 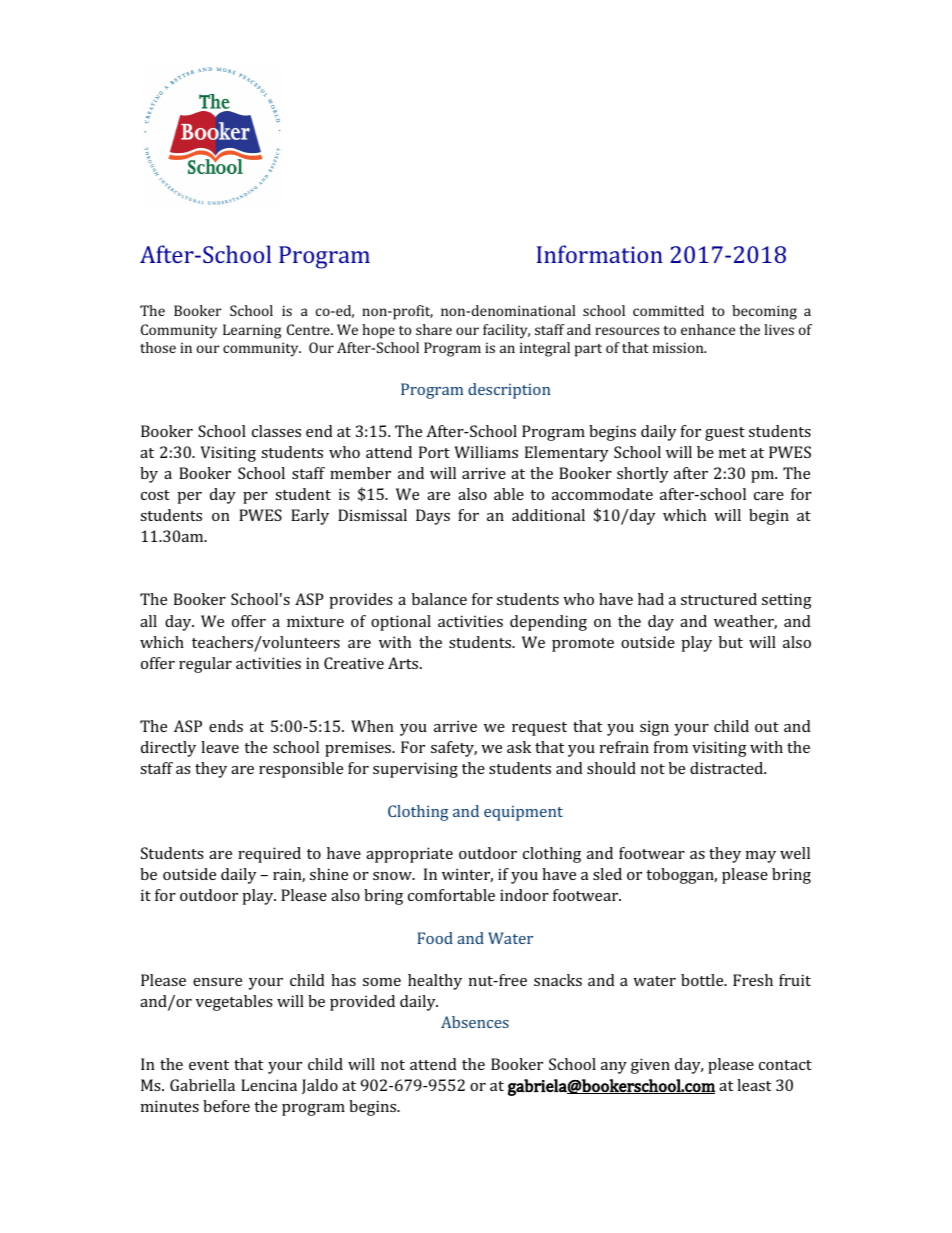 What do you see at coordinates (523, 813) in the document?
I see `equipment` at bounding box center [523, 813].
